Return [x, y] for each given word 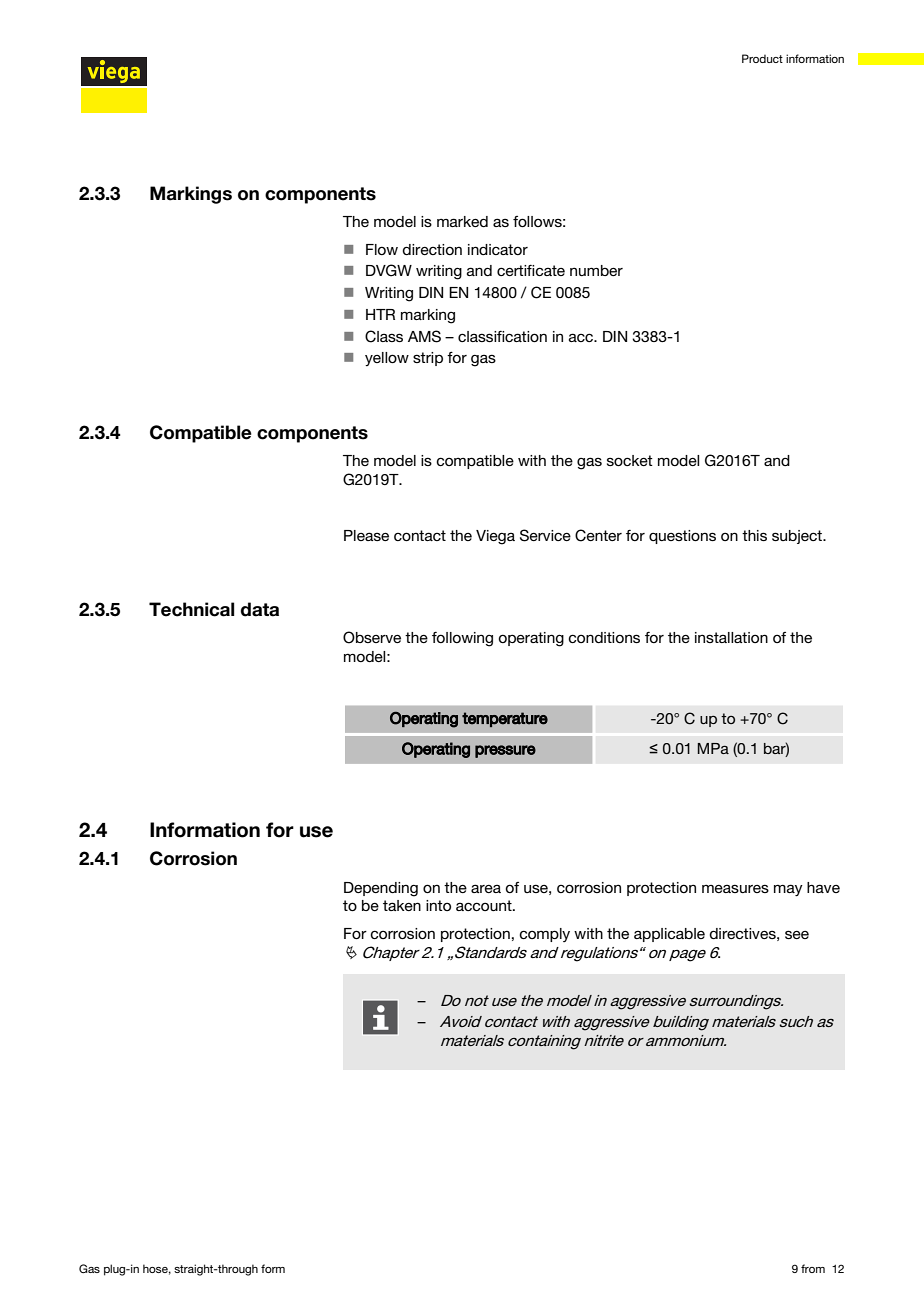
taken [402, 905]
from [813, 1268]
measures [735, 888]
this [754, 535]
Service [545, 535]
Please [366, 535]
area [486, 888]
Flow [382, 249]
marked [462, 221]
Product [762, 58]
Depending [381, 889]
